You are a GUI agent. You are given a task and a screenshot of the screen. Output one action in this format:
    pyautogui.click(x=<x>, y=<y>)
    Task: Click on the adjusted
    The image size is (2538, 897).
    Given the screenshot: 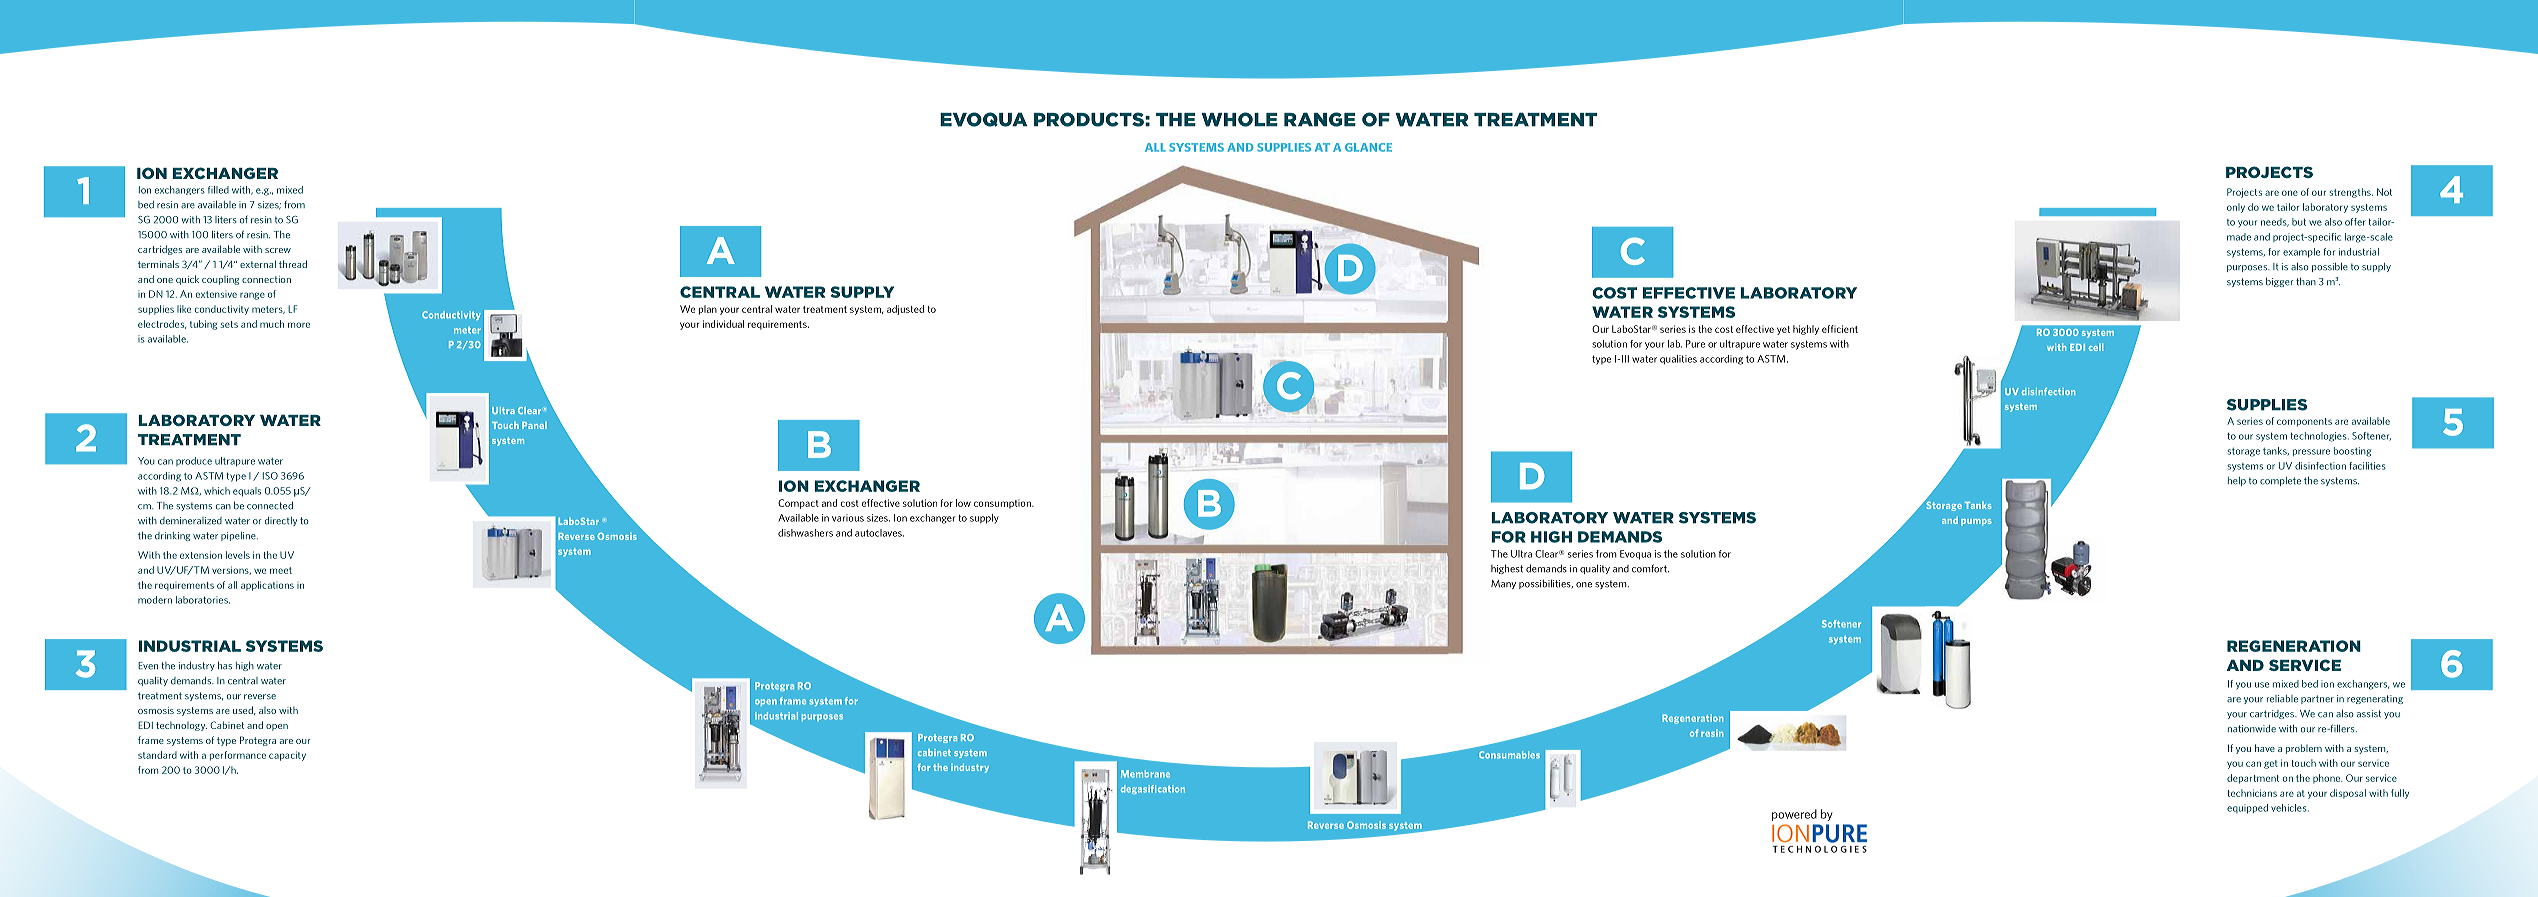 What is the action you would take?
    pyautogui.click(x=905, y=310)
